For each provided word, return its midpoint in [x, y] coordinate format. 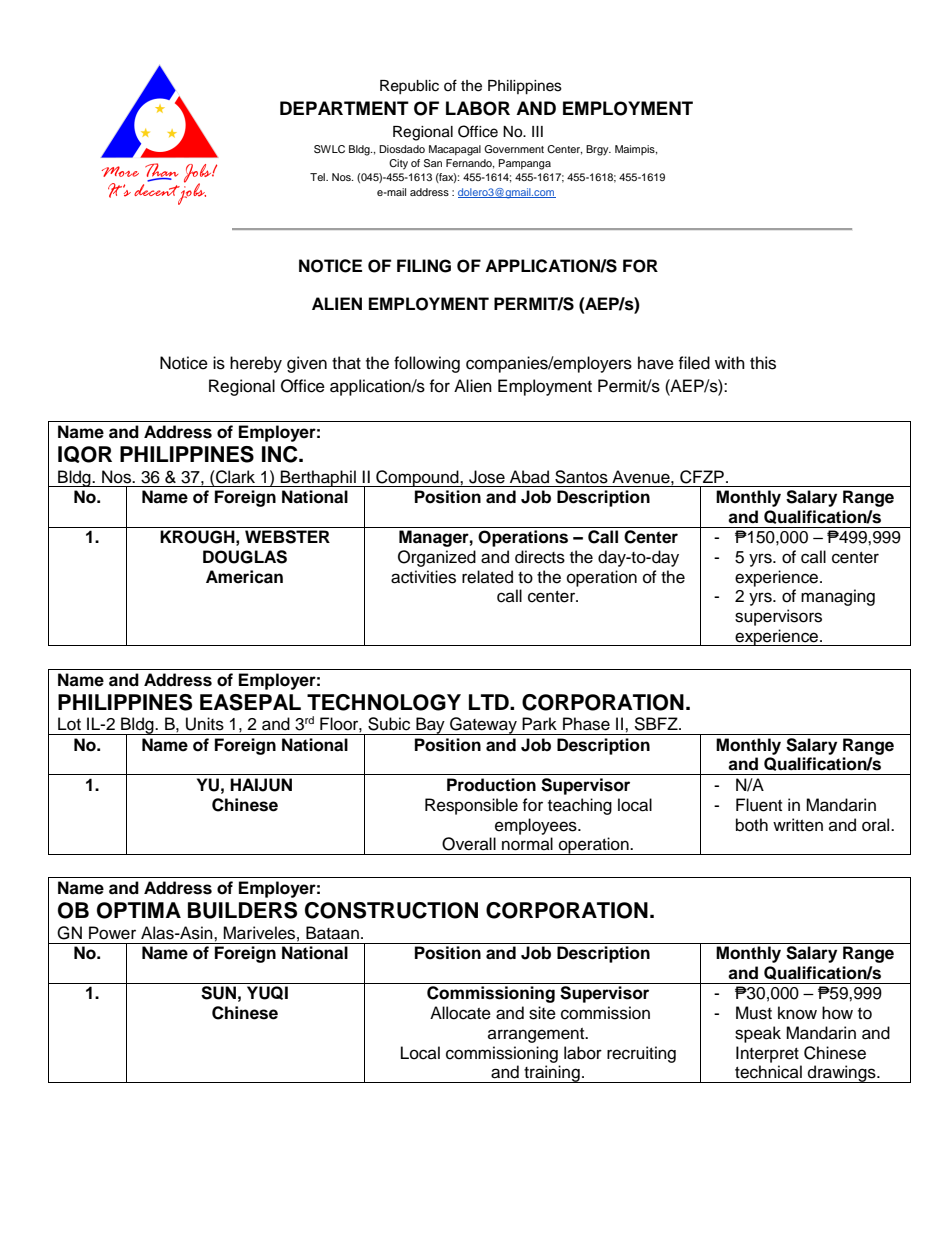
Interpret [767, 1054]
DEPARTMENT [344, 108]
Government [514, 149]
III [537, 131]
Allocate [460, 1013]
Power [112, 933]
